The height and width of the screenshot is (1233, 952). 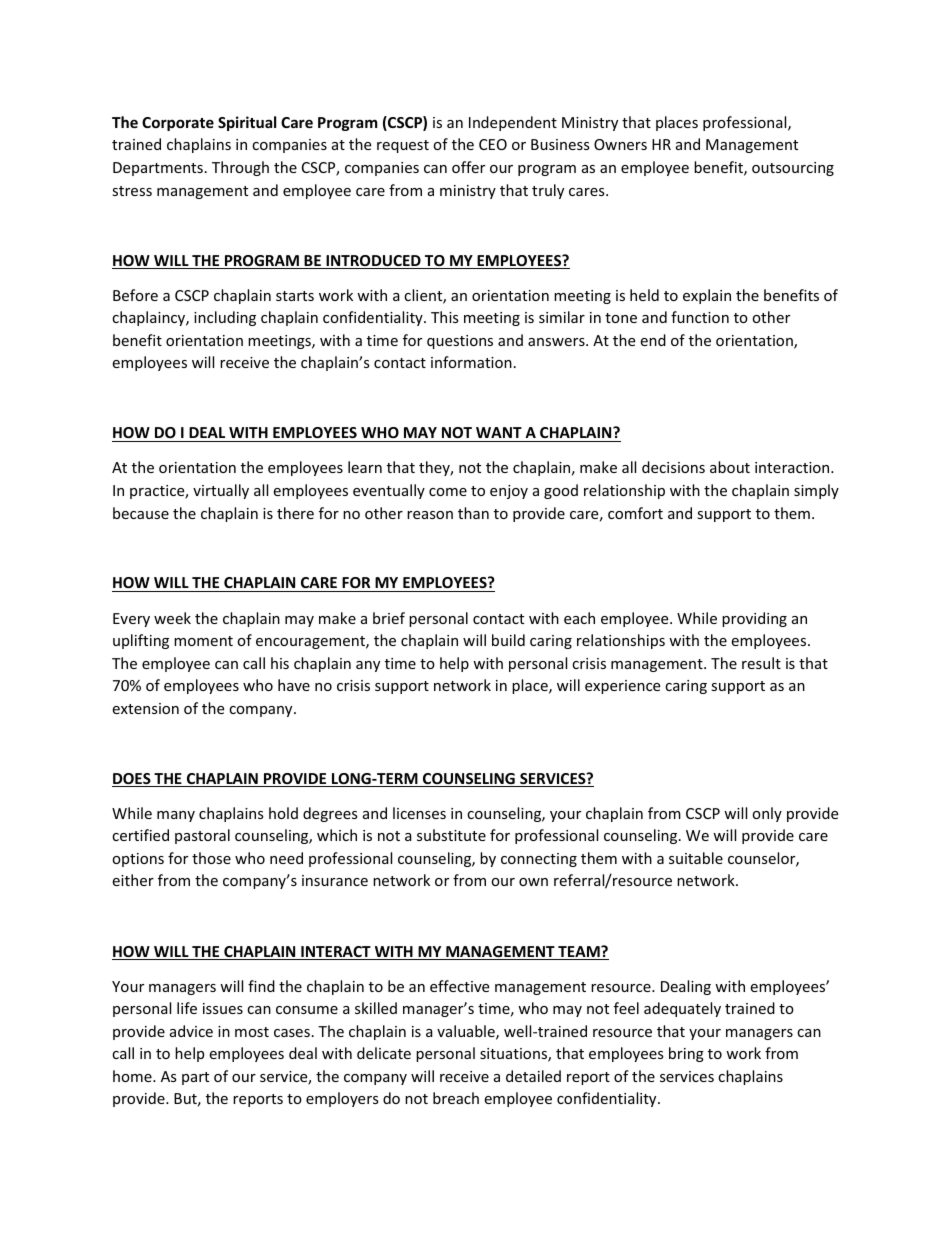 I want to click on about, so click(x=730, y=467).
